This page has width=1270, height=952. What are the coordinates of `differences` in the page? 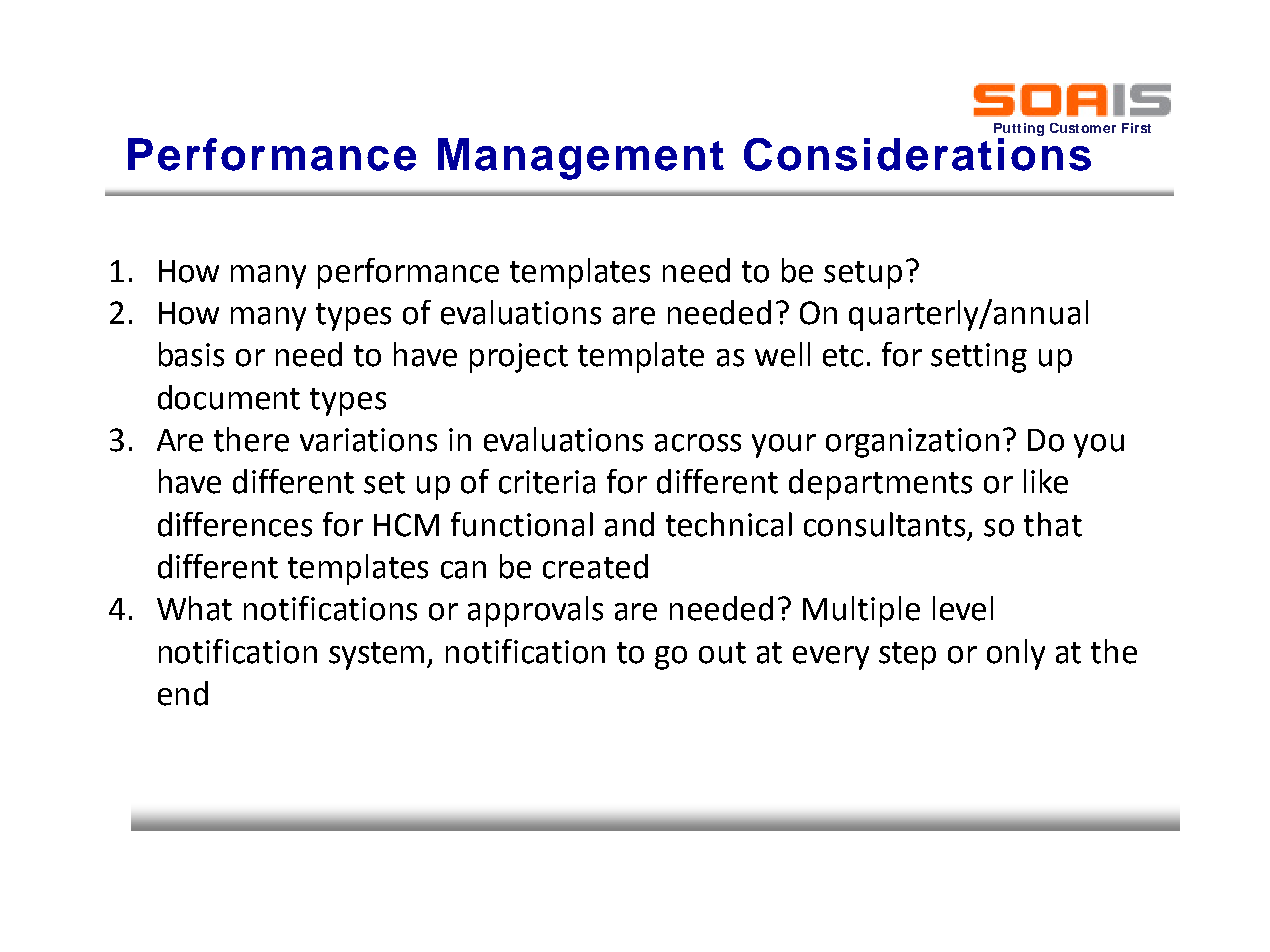 It's located at (235, 524).
